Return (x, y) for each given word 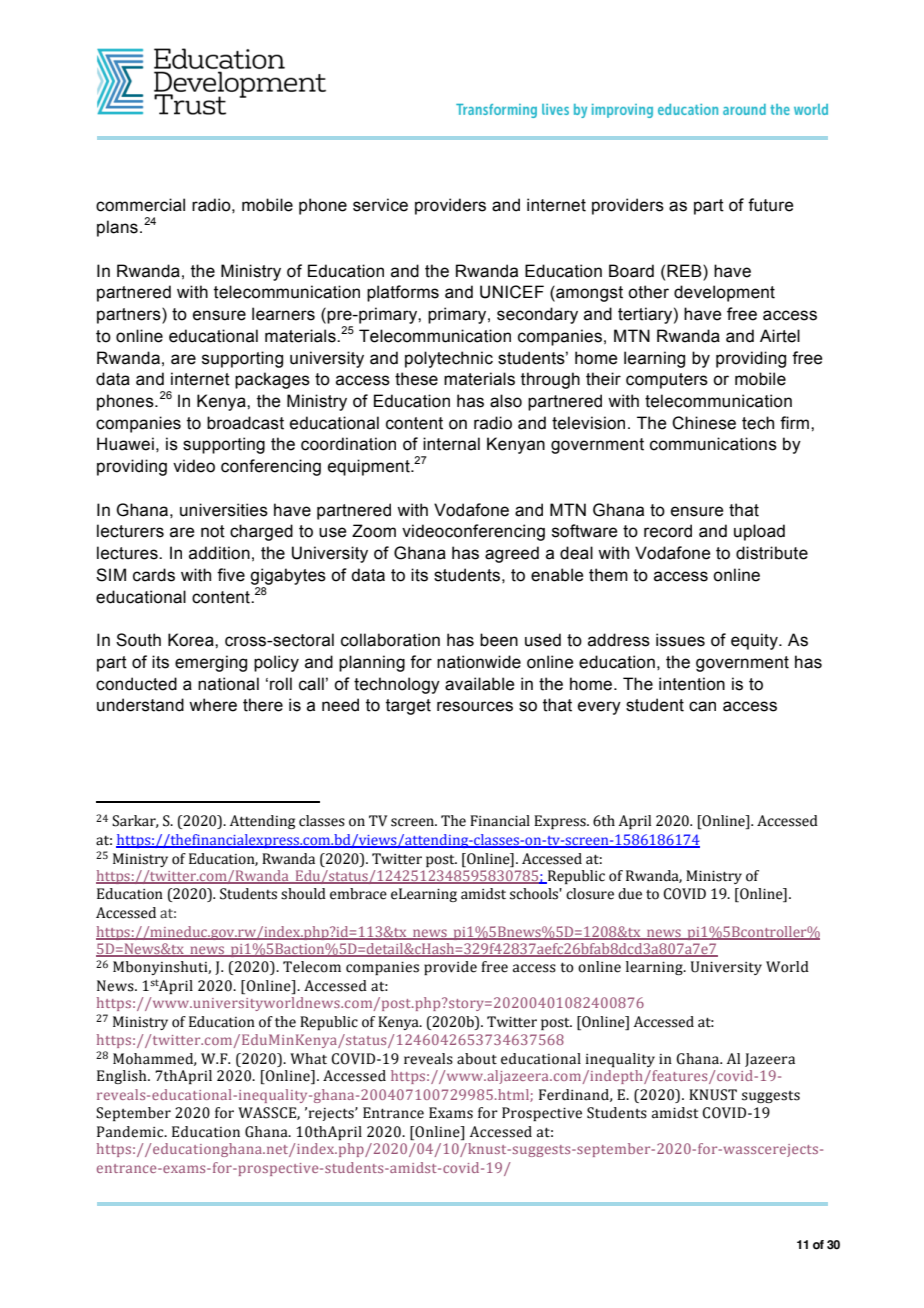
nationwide (479, 662)
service (380, 205)
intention (692, 684)
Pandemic (131, 1132)
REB (685, 270)
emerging (211, 663)
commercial (140, 205)
